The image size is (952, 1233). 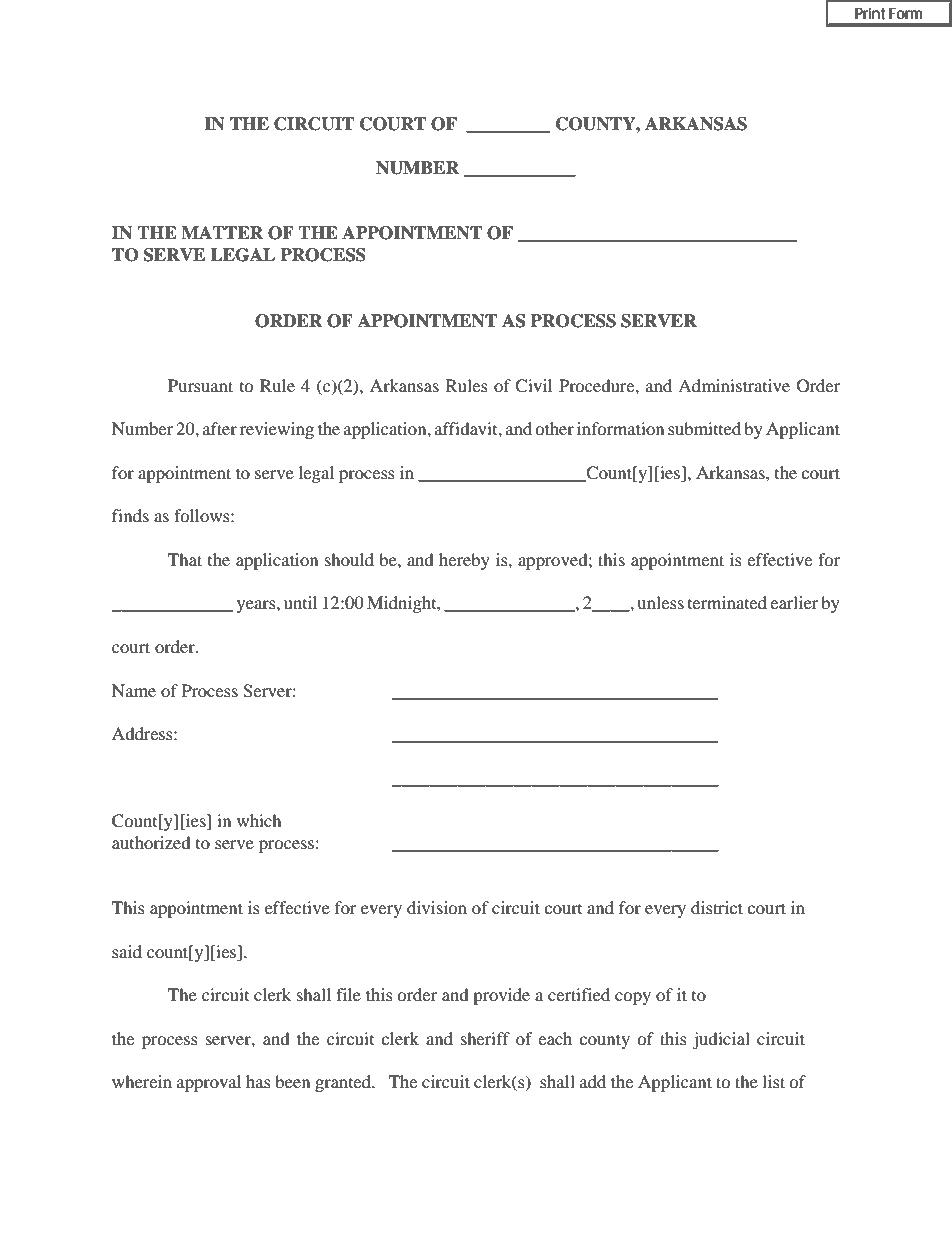 What do you see at coordinates (222, 232) in the screenshot?
I see `MATTER` at bounding box center [222, 232].
